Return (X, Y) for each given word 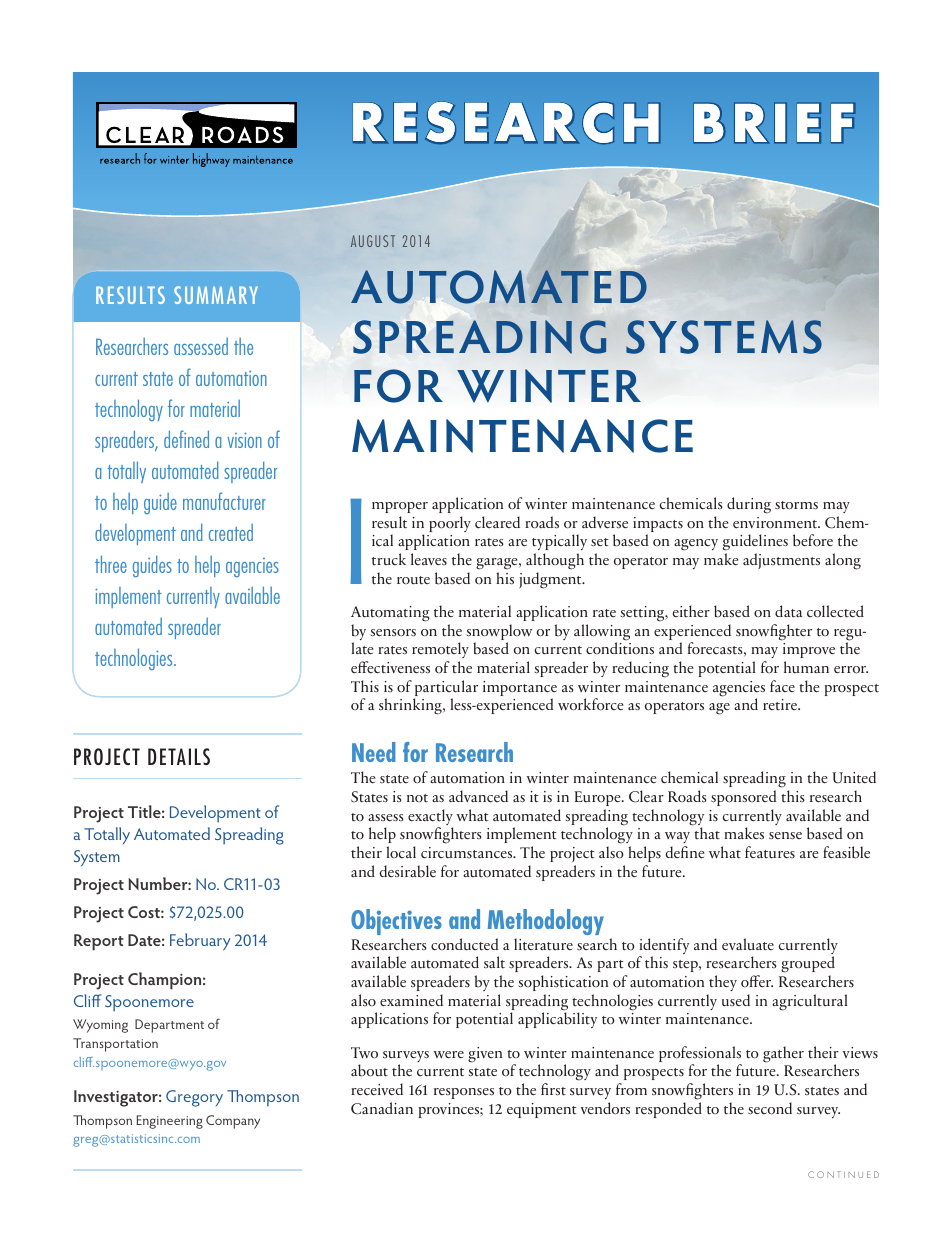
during (749, 505)
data (788, 611)
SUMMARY (216, 295)
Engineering (170, 1122)
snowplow (499, 633)
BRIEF (774, 123)
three (111, 564)
